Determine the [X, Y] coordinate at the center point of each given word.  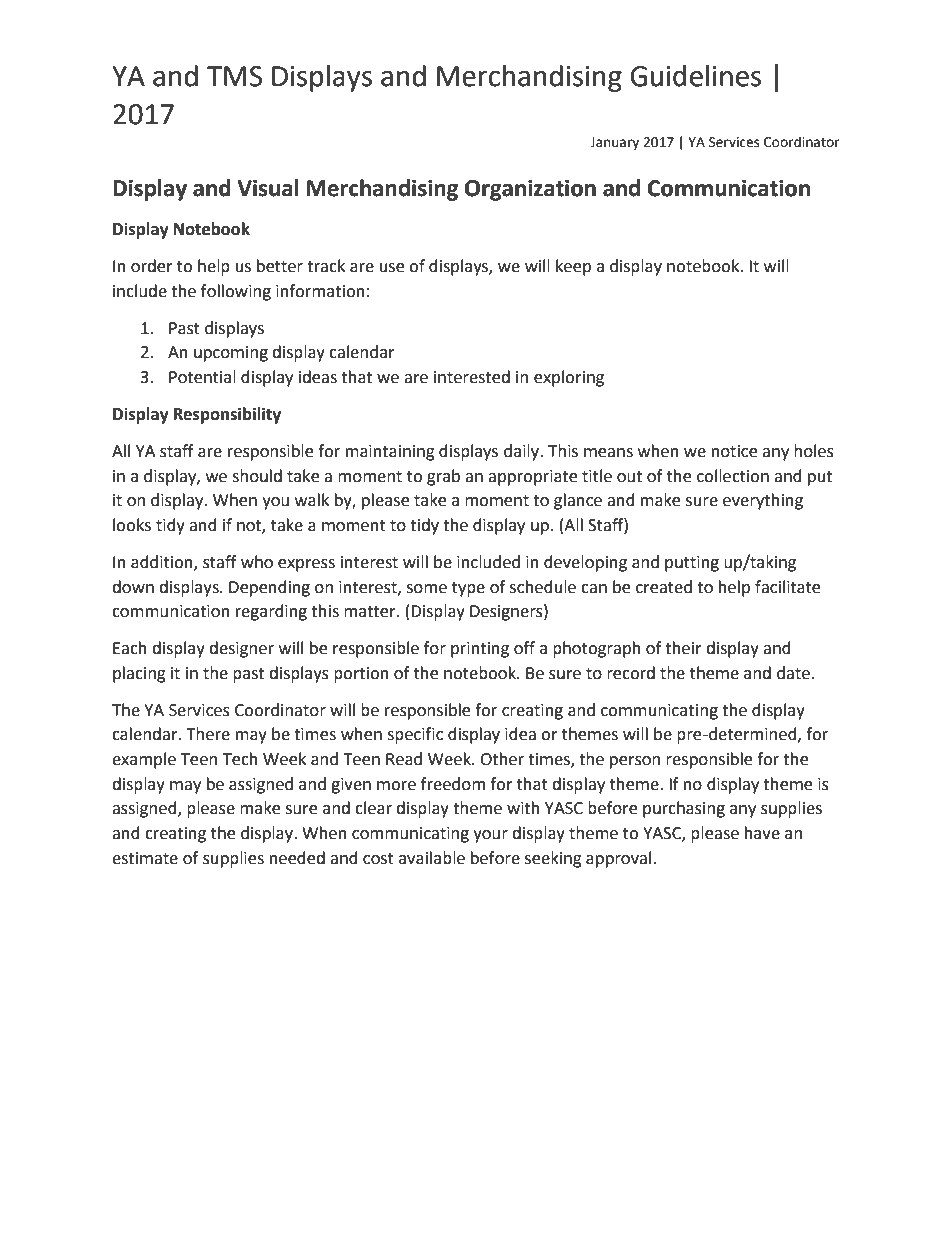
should [257, 476]
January [614, 143]
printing [480, 650]
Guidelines [695, 76]
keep [573, 267]
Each [130, 648]
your [490, 836]
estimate [145, 858]
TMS [234, 76]
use [392, 268]
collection [733, 476]
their [683, 648]
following [236, 292]
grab [443, 477]
